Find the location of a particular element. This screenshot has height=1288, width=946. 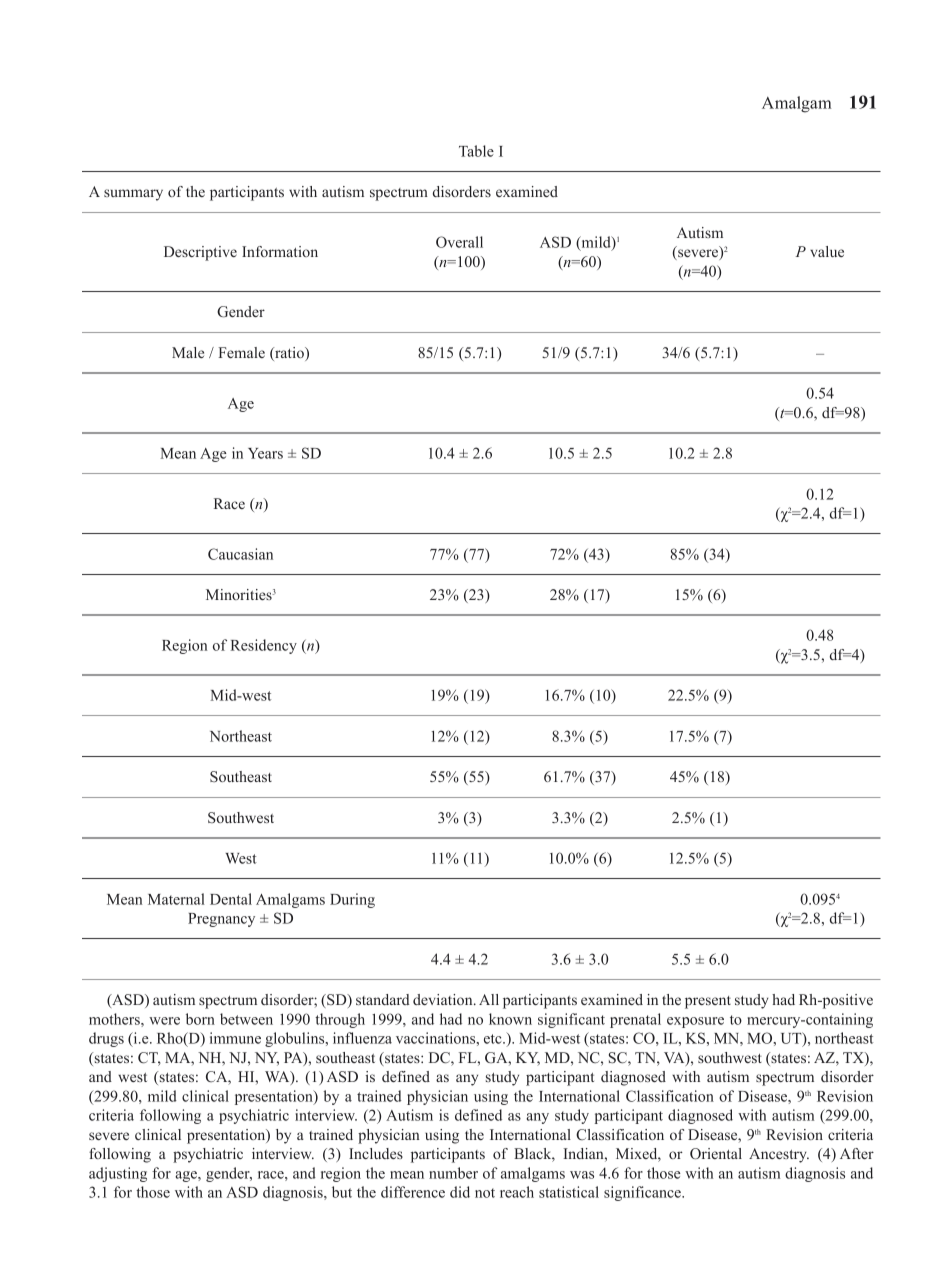

value is located at coordinates (827, 251).
